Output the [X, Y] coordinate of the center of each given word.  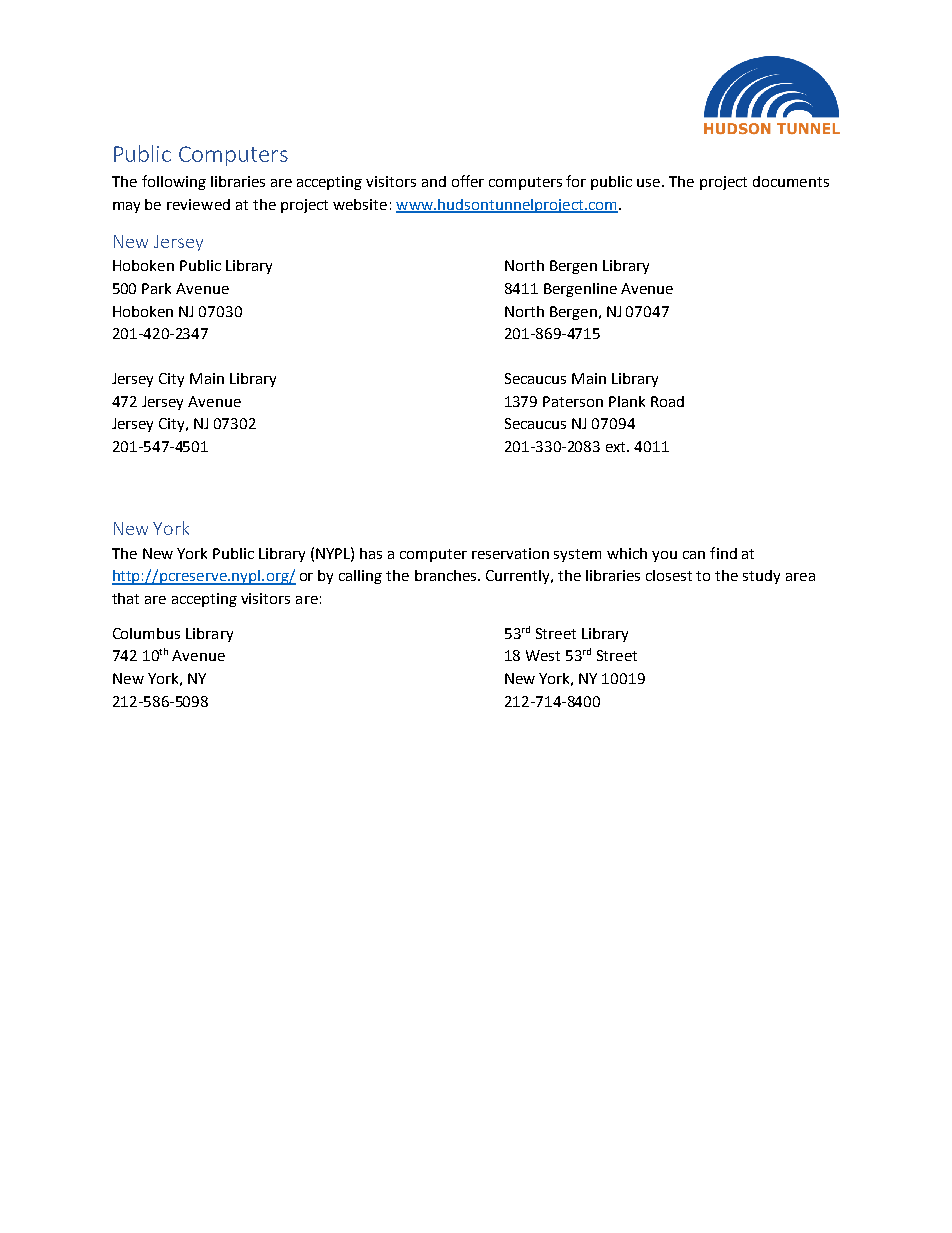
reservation [510, 553]
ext [617, 447]
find [723, 553]
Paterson [573, 401]
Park [156, 288]
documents [791, 181]
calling [360, 577]
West [543, 655]
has [371, 553]
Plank [627, 401]
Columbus [146, 633]
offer [468, 181]
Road [667, 401]
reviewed [198, 204]
